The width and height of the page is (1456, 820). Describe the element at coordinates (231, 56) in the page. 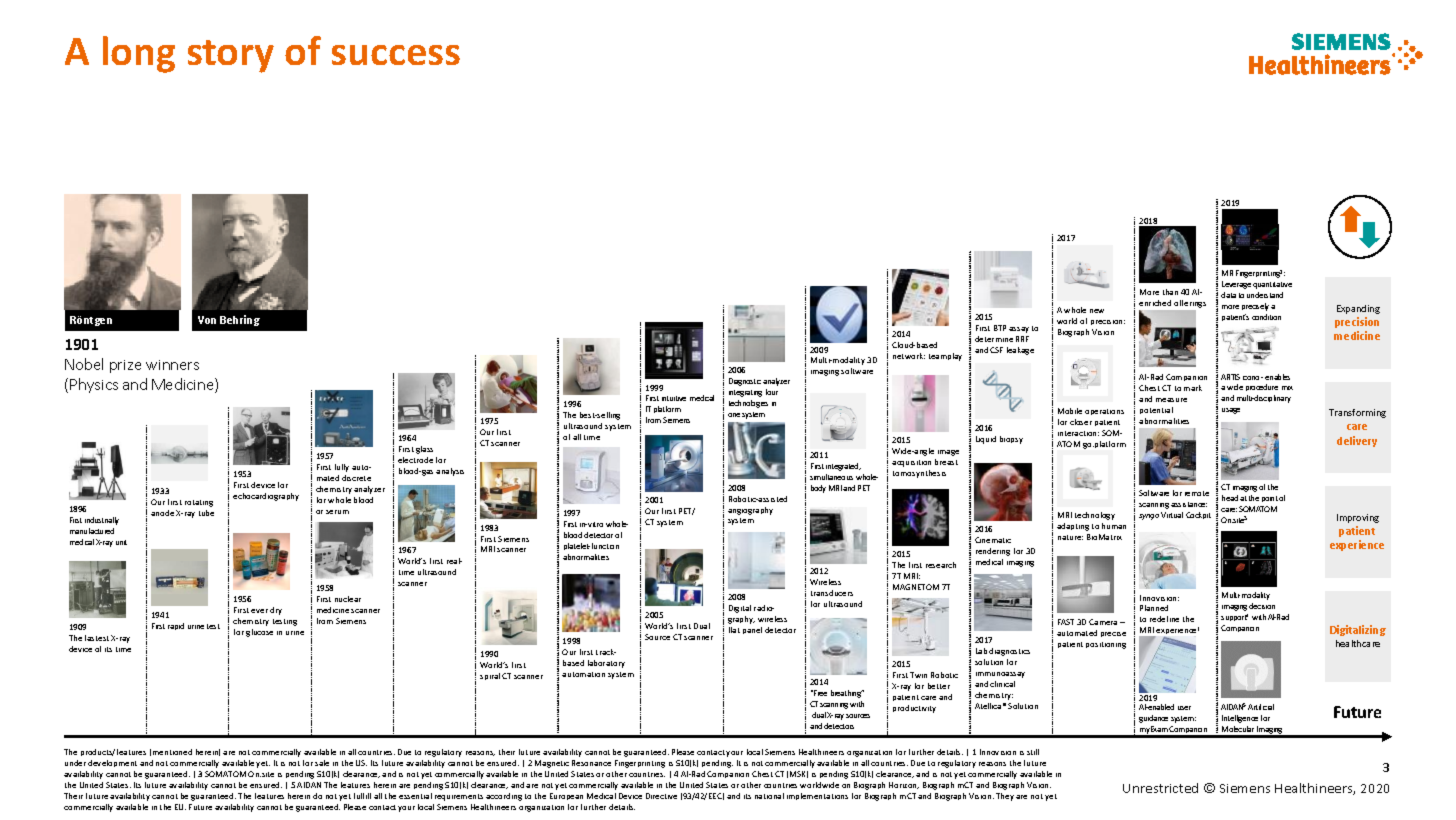

I see `story` at that location.
